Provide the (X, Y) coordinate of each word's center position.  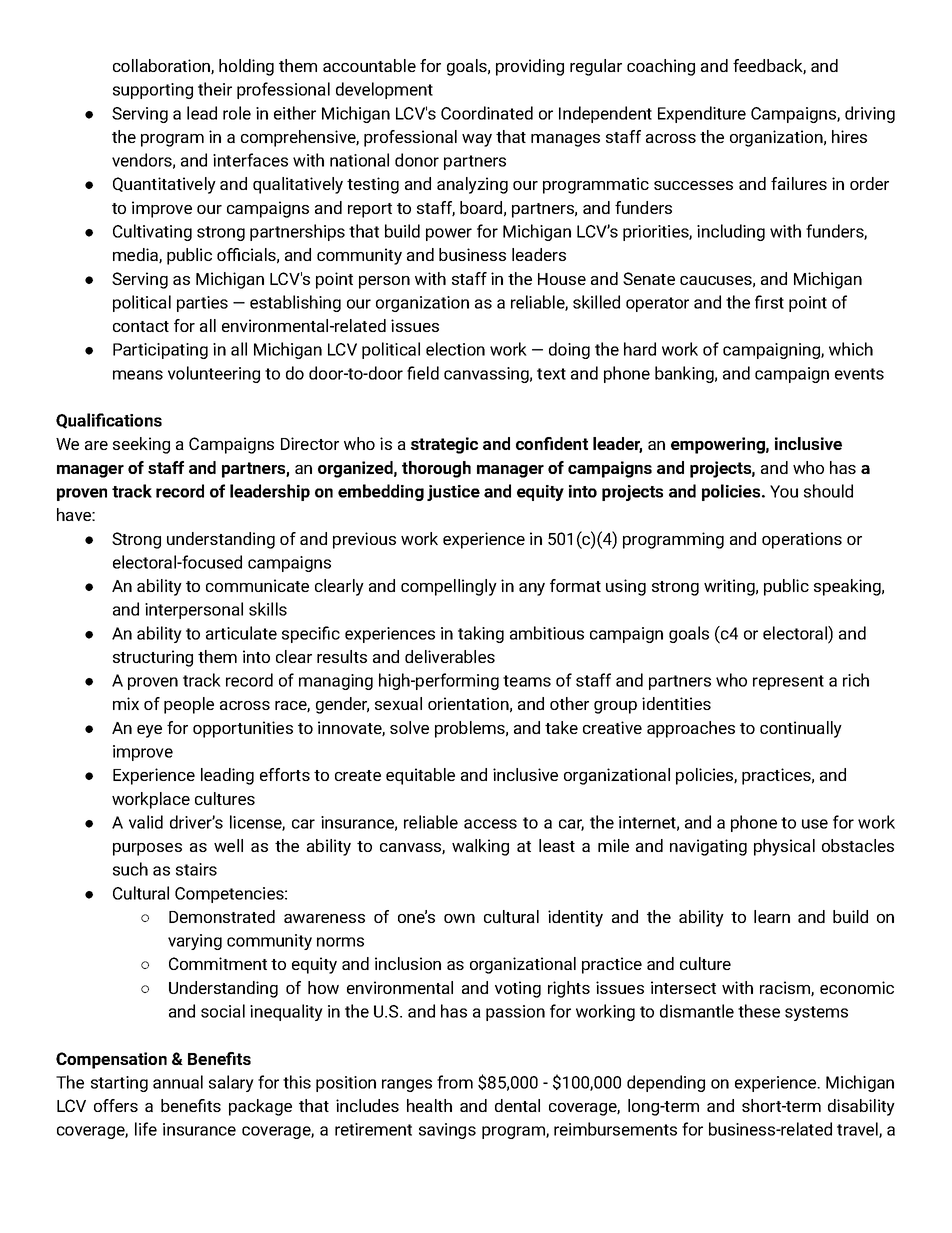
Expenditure (702, 114)
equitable (420, 776)
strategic (444, 445)
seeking (141, 445)
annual (178, 1082)
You (784, 491)
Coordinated (487, 113)
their (215, 89)
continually (801, 729)
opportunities (243, 729)
